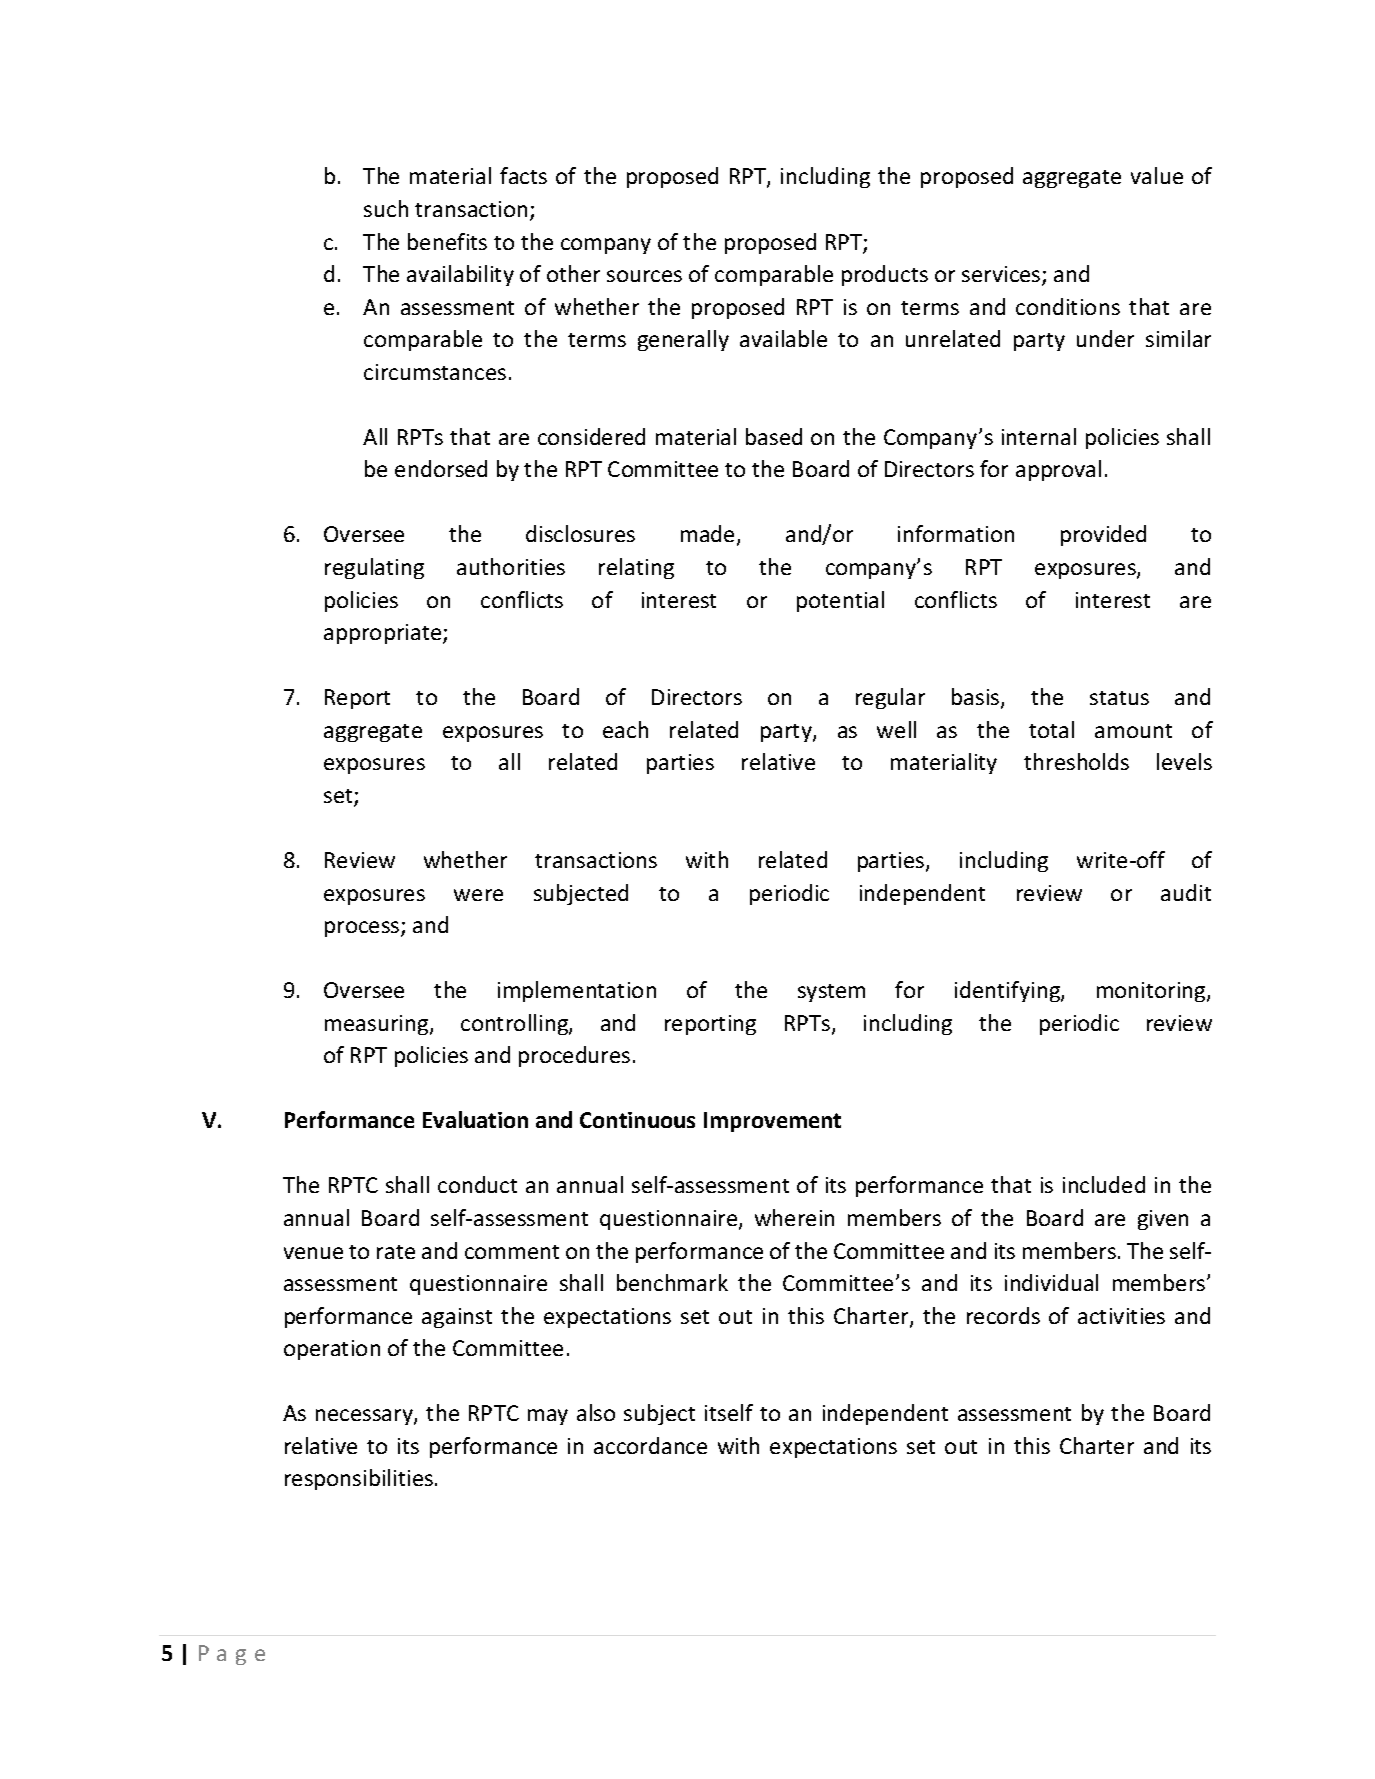 Image resolution: width=1375 pixels, height=1779 pixels. Describe the element at coordinates (478, 895) in the screenshot. I see `were` at that location.
